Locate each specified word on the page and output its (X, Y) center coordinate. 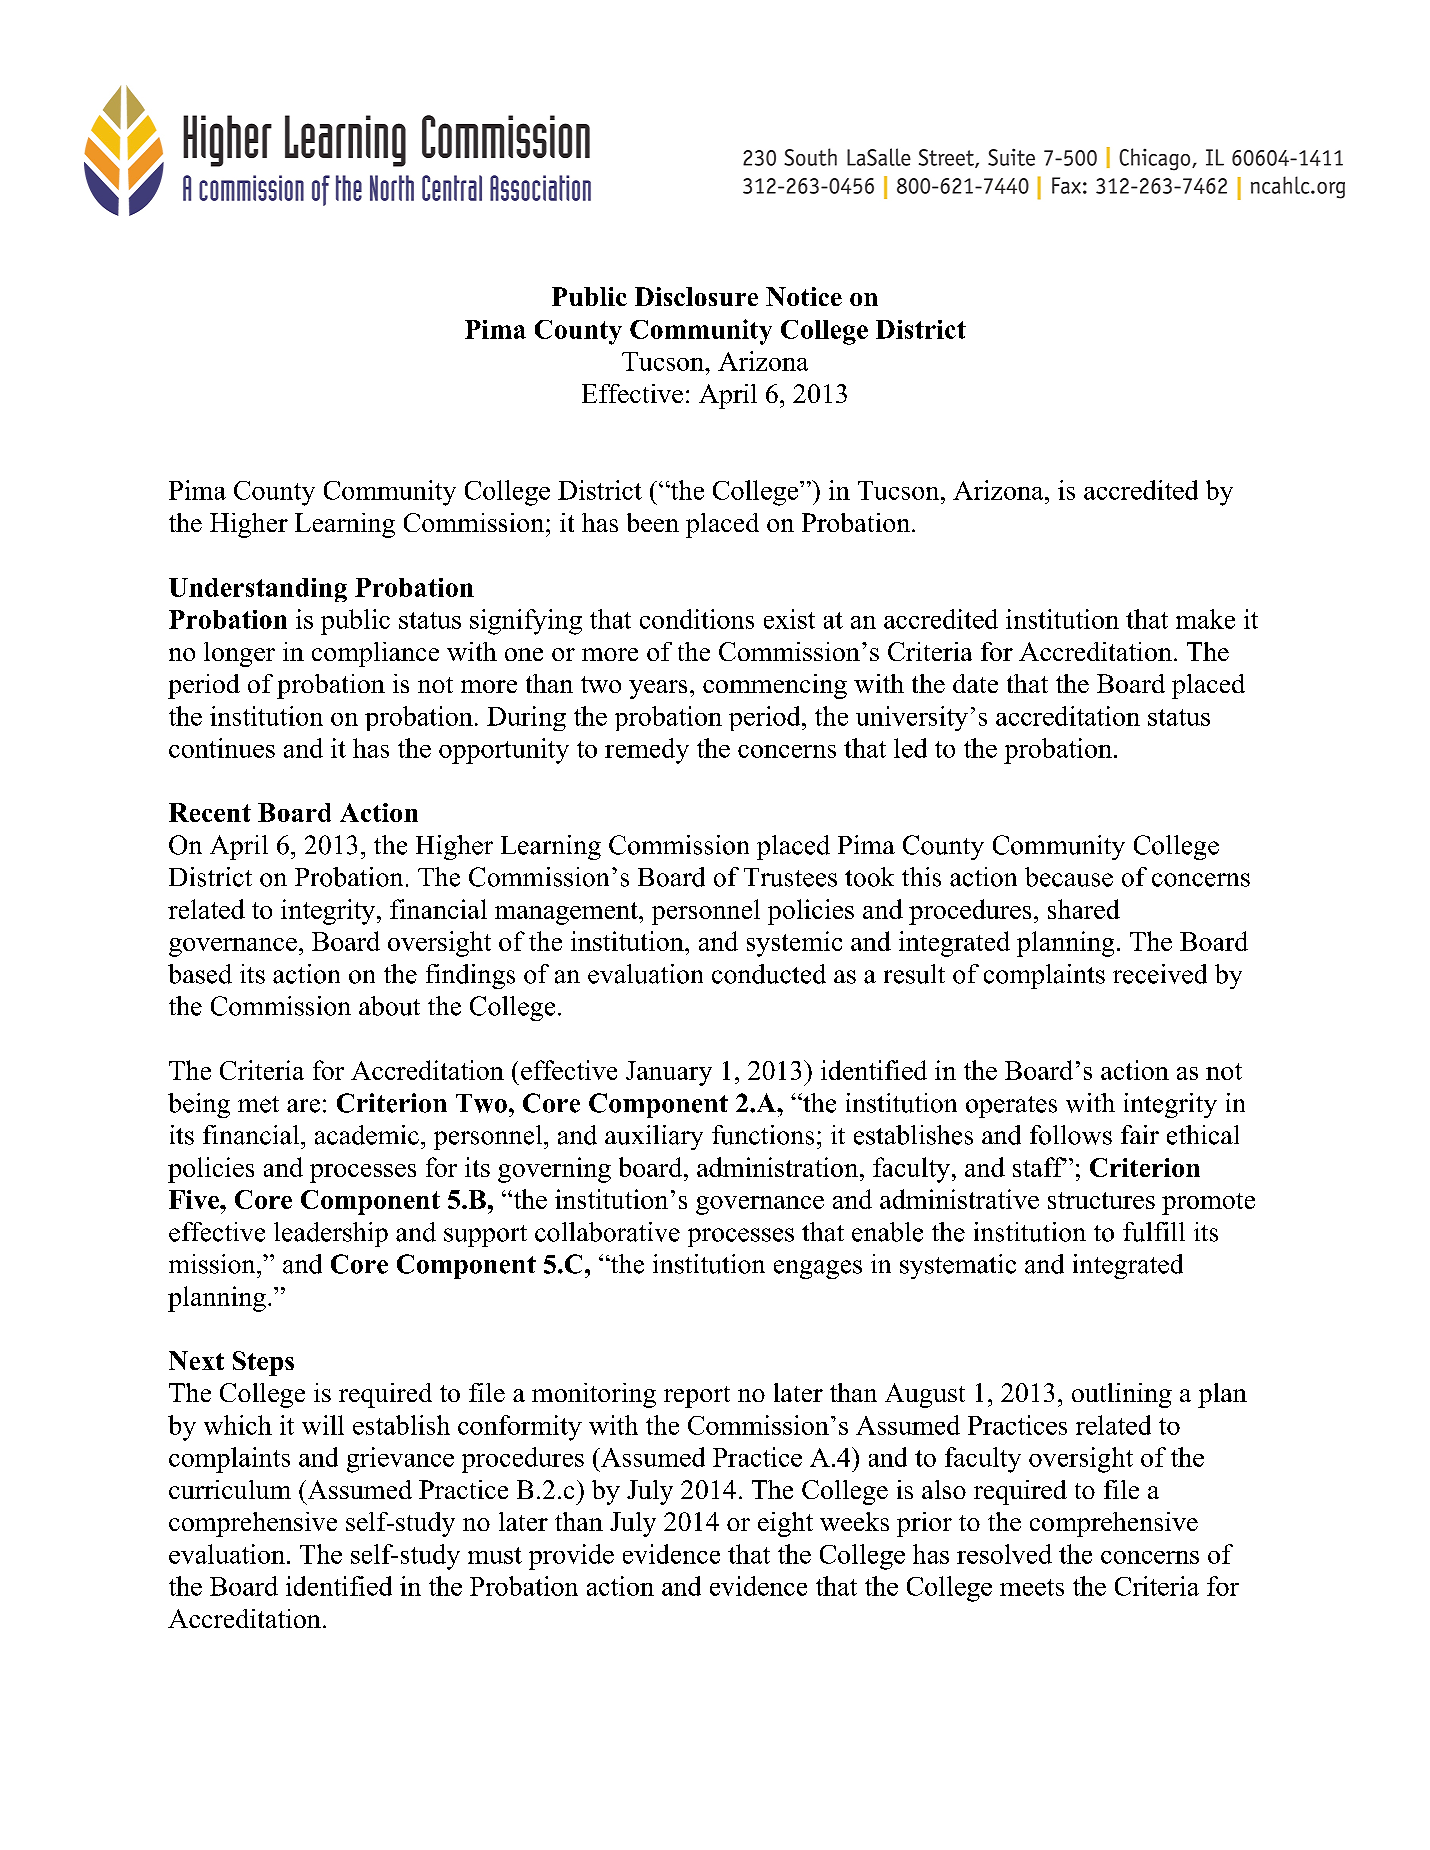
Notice (804, 296)
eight (785, 1524)
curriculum (230, 1489)
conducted (769, 974)
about (389, 1006)
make (1205, 619)
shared (1084, 909)
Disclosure (696, 296)
